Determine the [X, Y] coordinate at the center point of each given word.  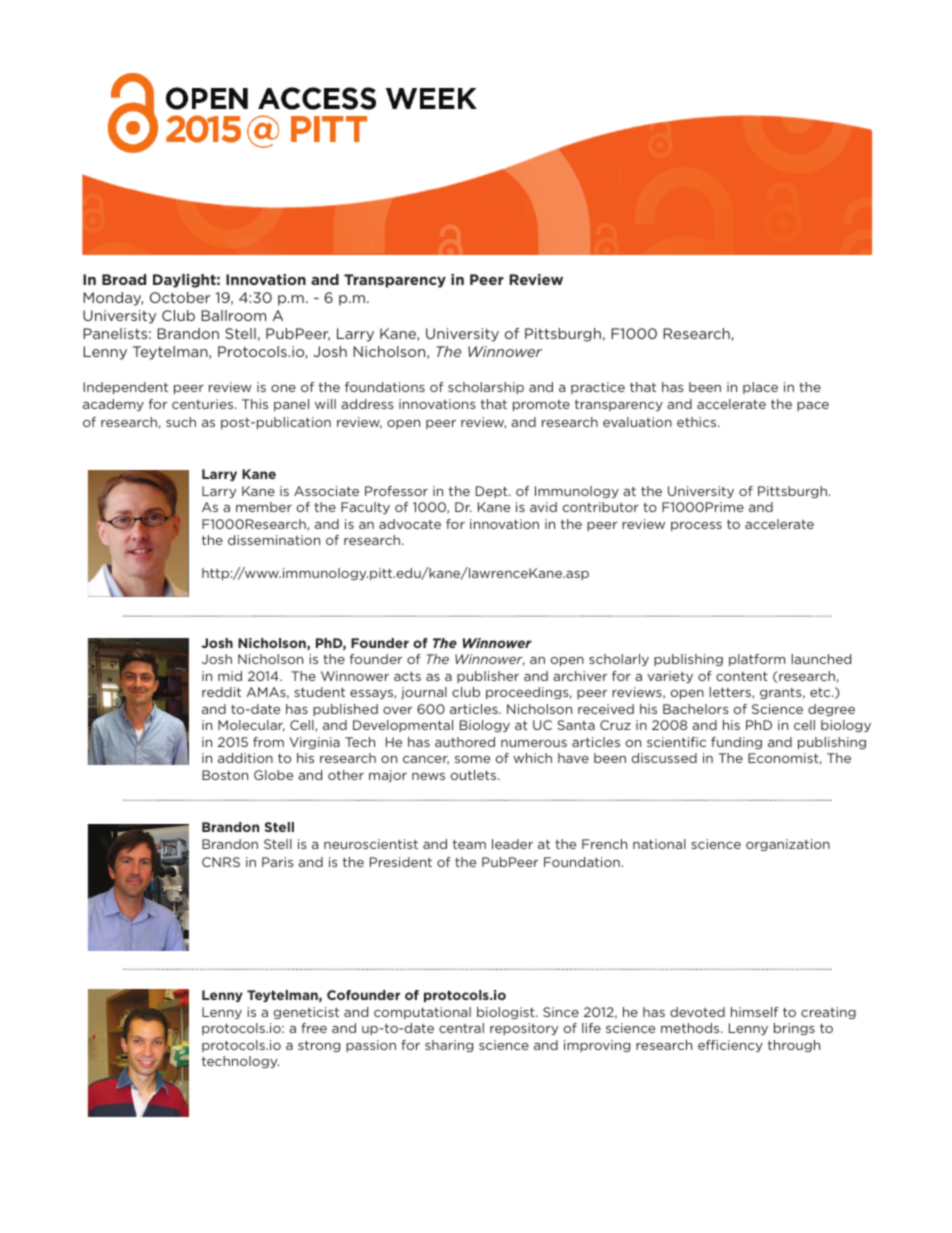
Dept [493, 492]
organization [788, 845]
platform [757, 660]
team [469, 844]
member [264, 507]
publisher [488, 677]
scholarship [486, 388]
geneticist [306, 1013]
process [696, 526]
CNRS [221, 862]
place [760, 388]
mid [230, 676]
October [180, 297]
